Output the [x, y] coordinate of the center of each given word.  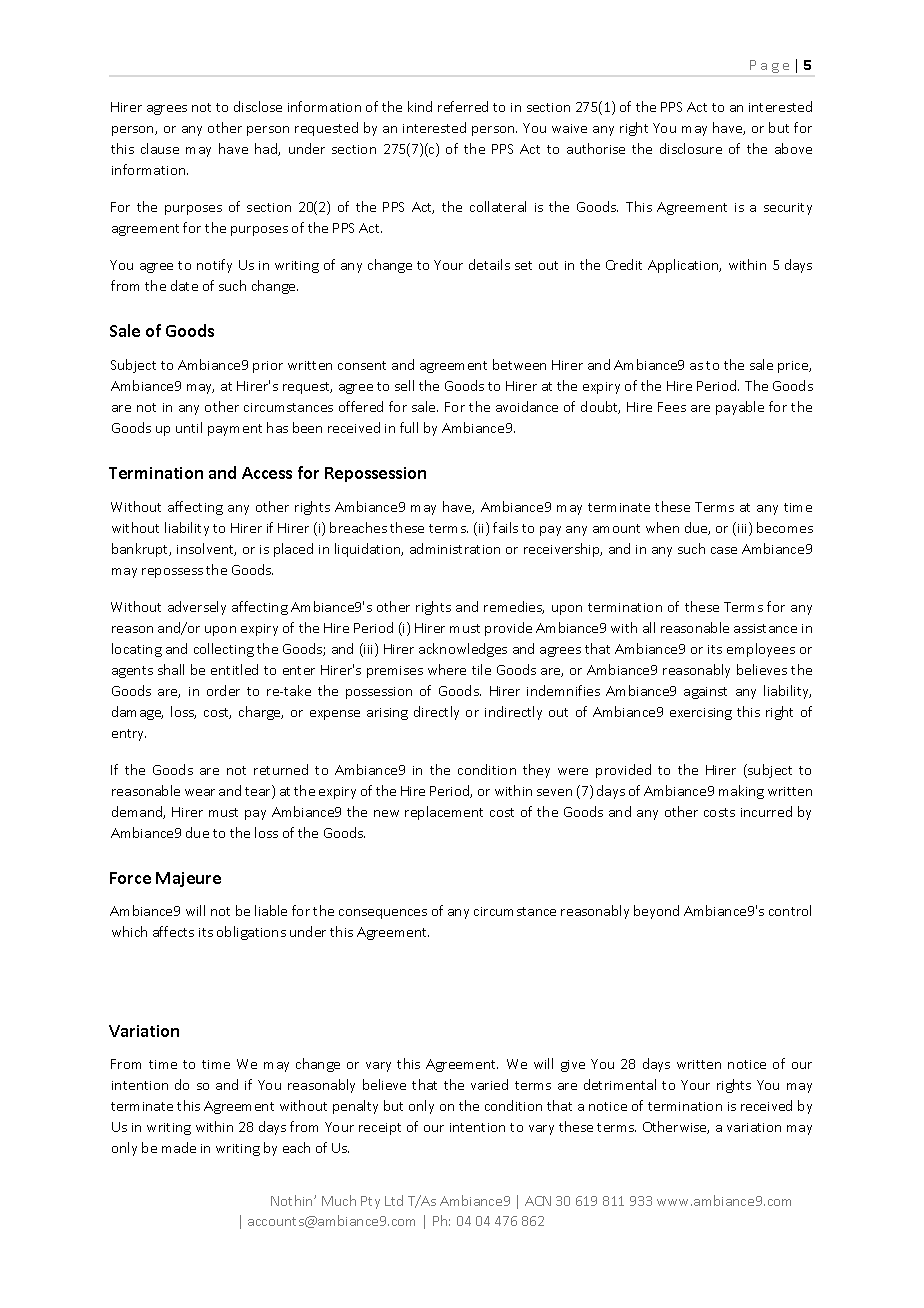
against [705, 693]
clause [160, 148]
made [179, 1147]
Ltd [394, 1200]
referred [463, 106]
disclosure [691, 148]
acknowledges [463, 650]
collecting [224, 650]
